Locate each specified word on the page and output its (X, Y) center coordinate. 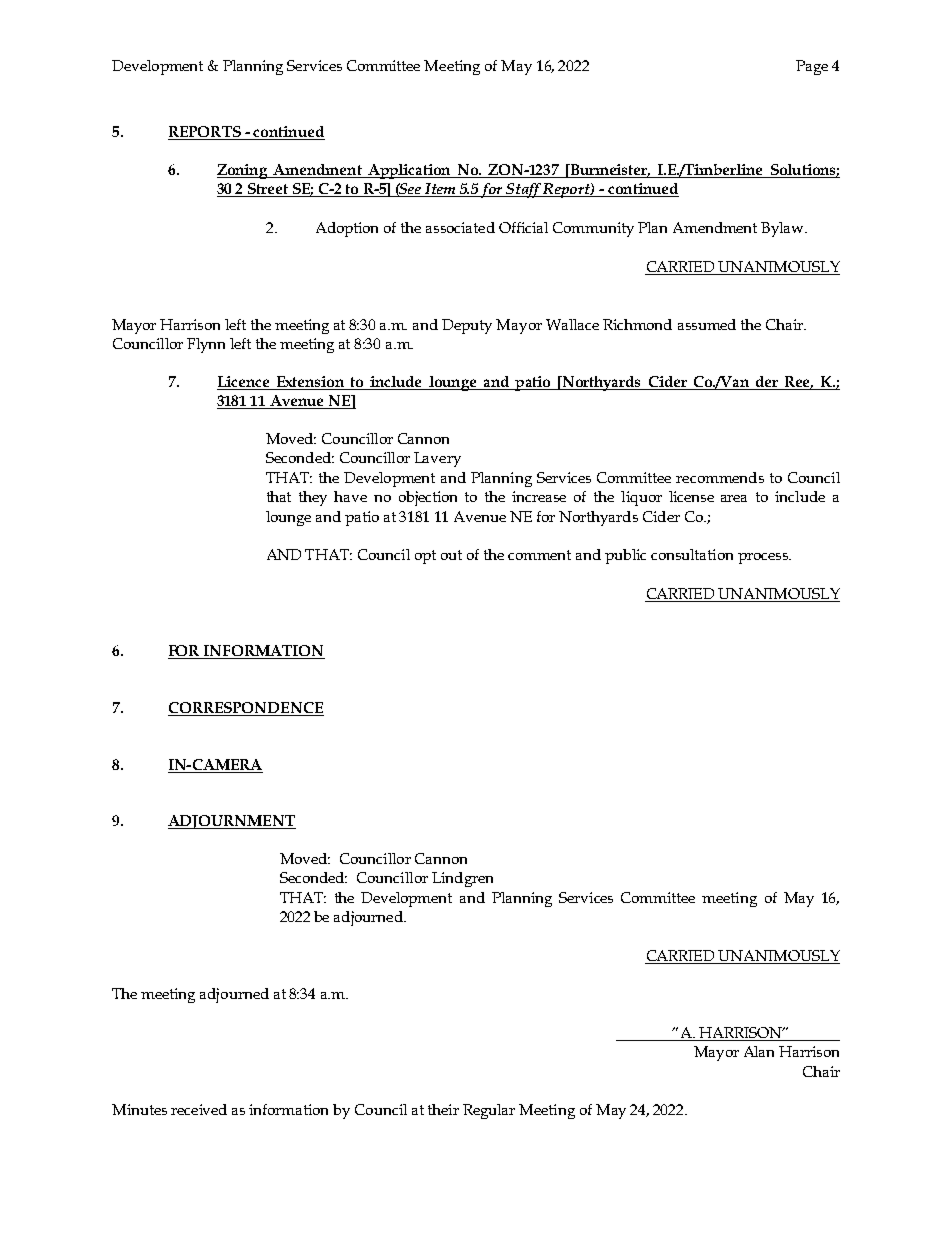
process (764, 558)
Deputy (467, 326)
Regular (489, 1111)
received (199, 1109)
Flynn (206, 345)
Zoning (244, 171)
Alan (759, 1051)
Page (812, 67)
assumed (707, 324)
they (313, 498)
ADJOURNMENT (232, 822)
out (451, 555)
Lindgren (462, 879)
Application (409, 171)
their (443, 1109)
